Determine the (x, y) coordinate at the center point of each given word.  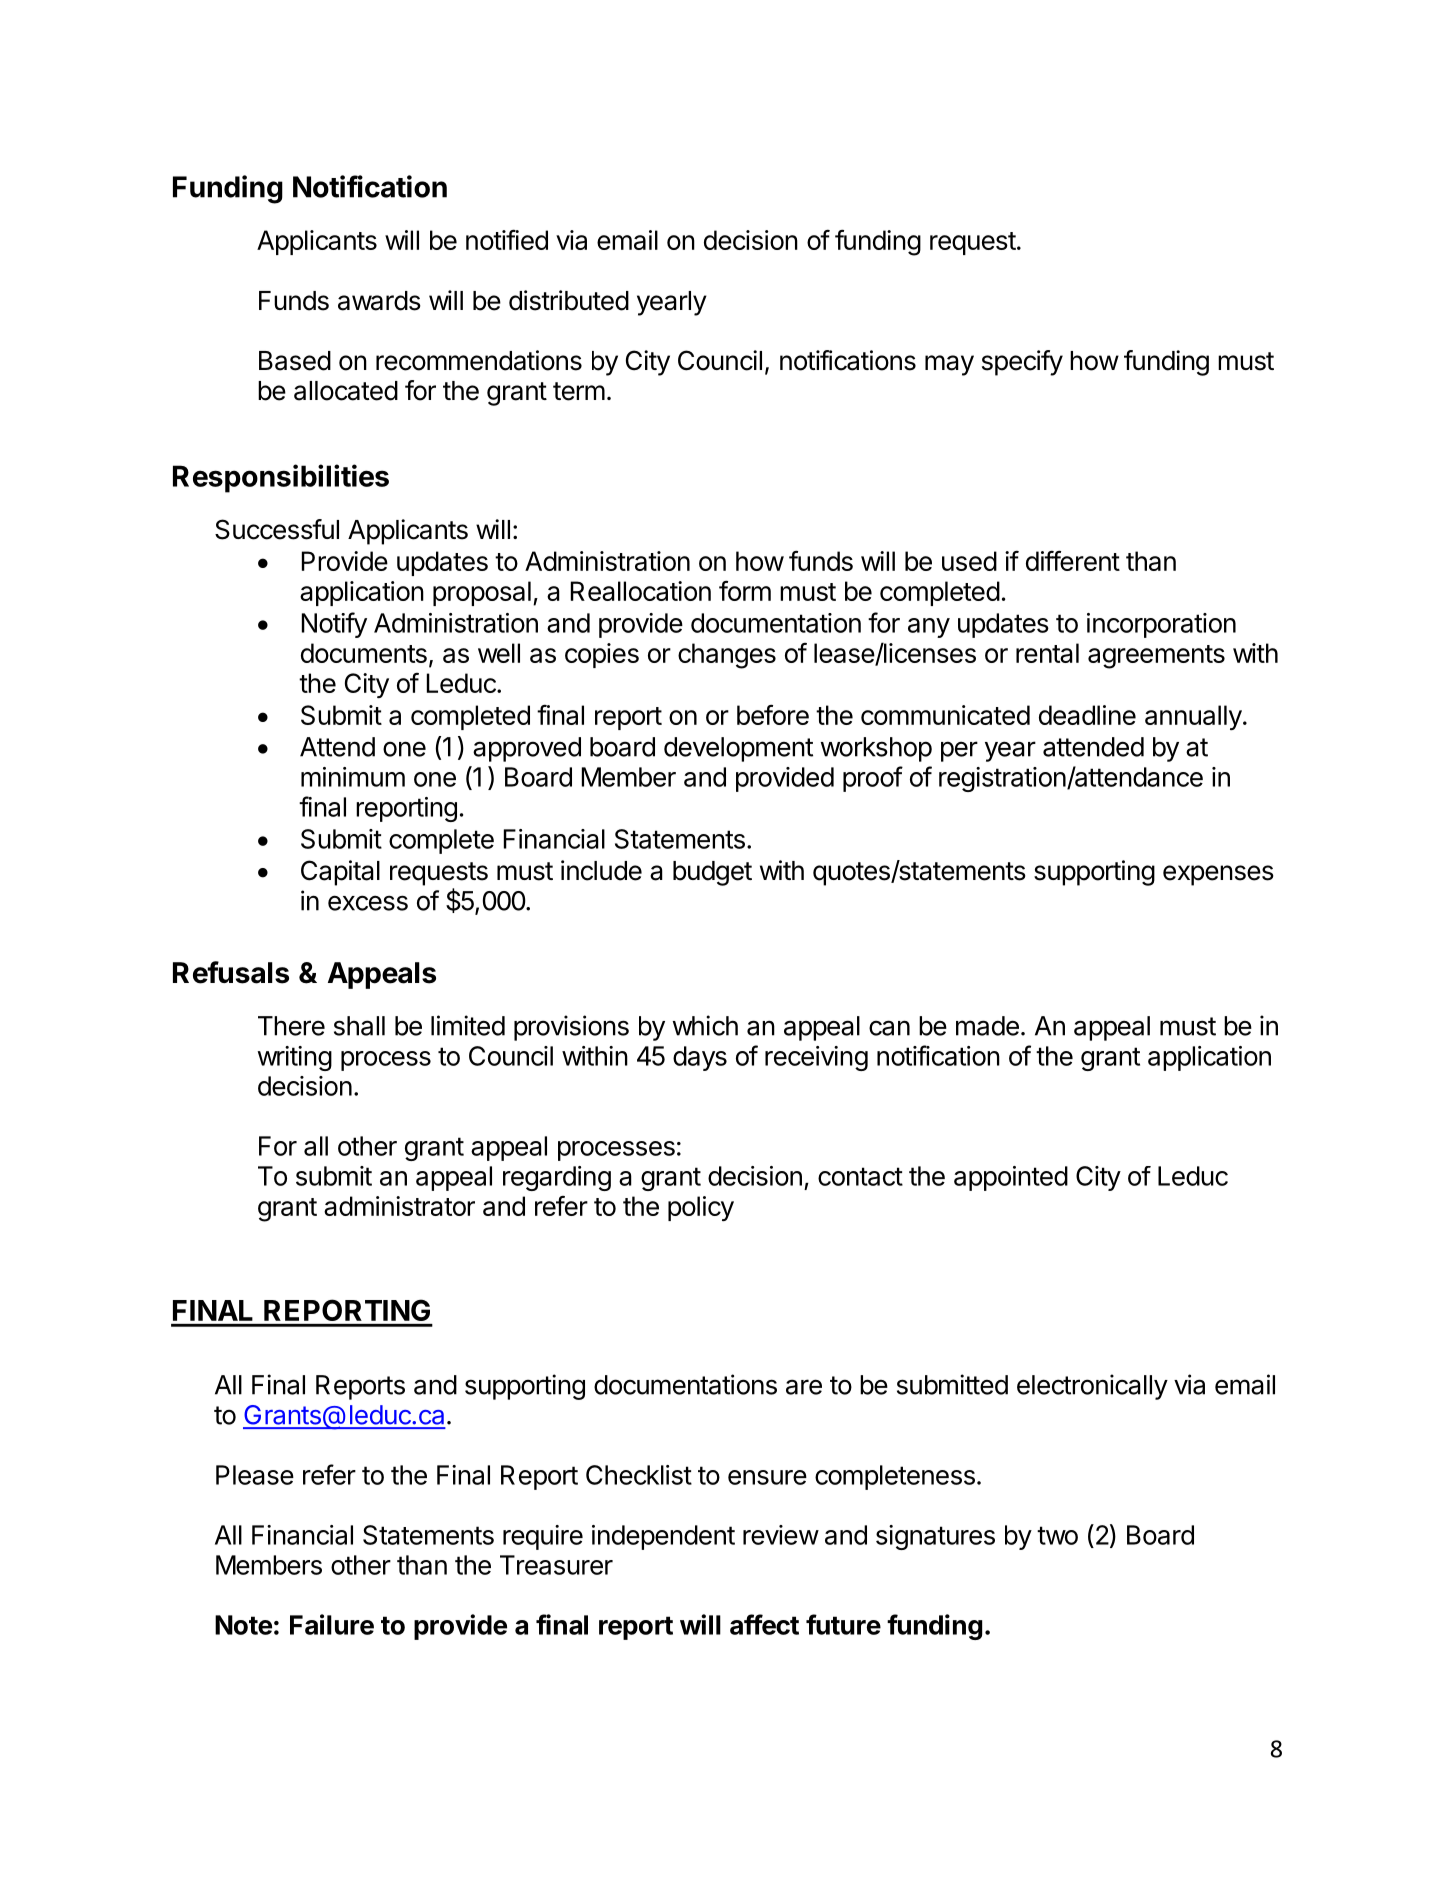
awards (379, 301)
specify (1022, 363)
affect (764, 1624)
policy (701, 1208)
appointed (1011, 1178)
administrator (399, 1206)
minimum (353, 777)
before (773, 714)
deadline (1087, 715)
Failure (332, 1624)
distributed (569, 300)
